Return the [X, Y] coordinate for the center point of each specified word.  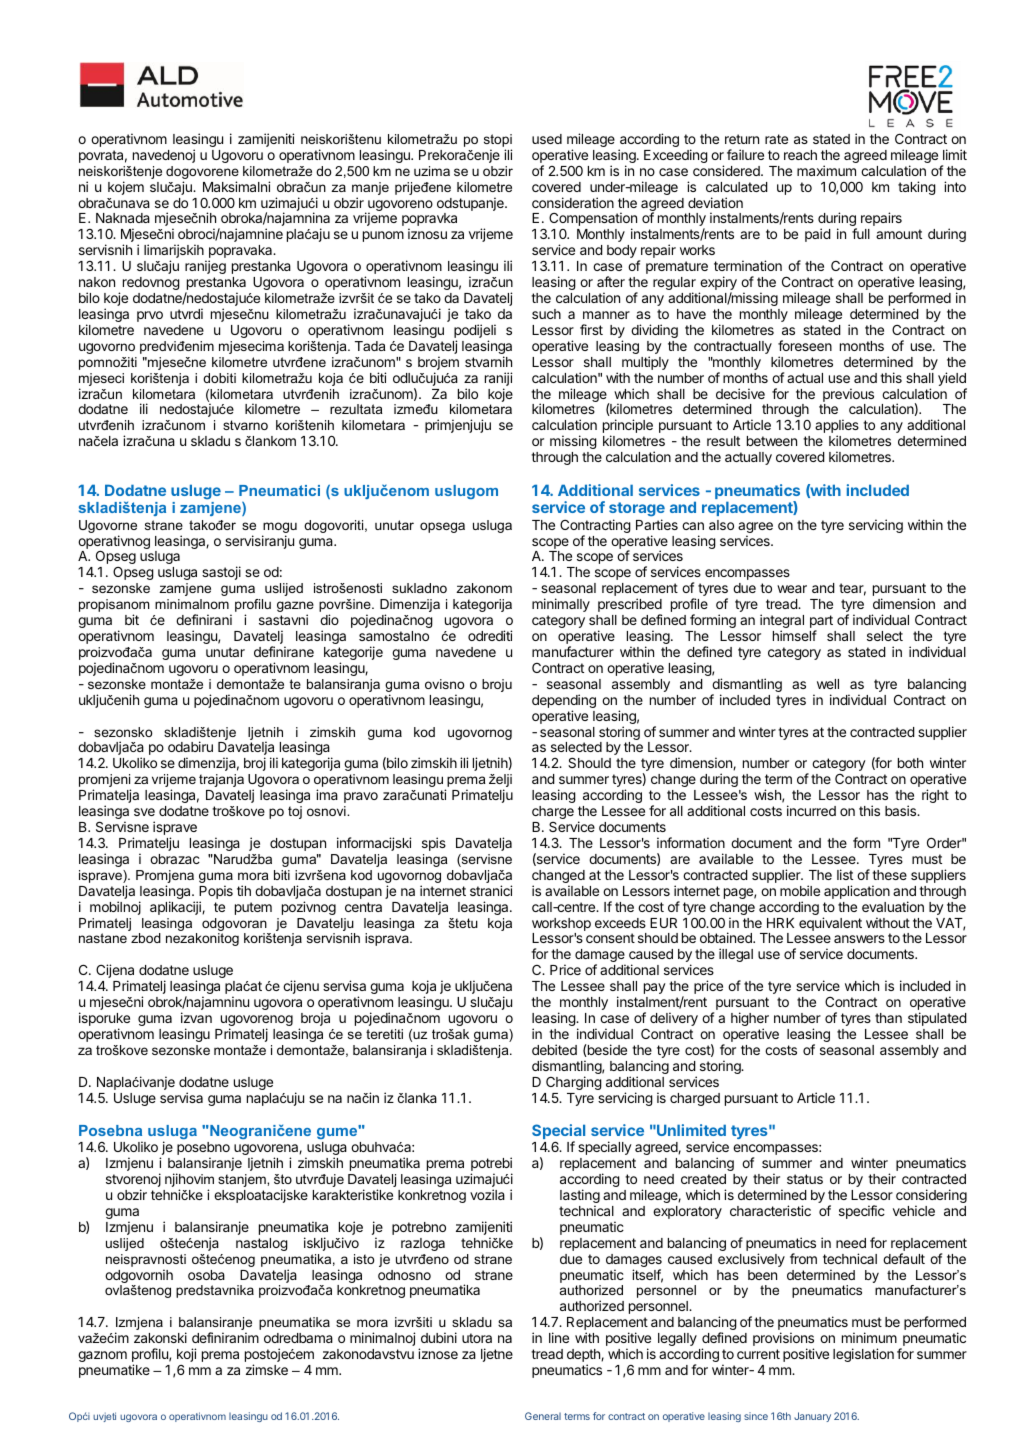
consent [610, 938]
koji [186, 1355]
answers [859, 939]
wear [792, 589]
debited [554, 1049]
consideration [573, 202]
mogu [279, 529]
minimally [561, 605]
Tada [370, 346]
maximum [826, 170]
